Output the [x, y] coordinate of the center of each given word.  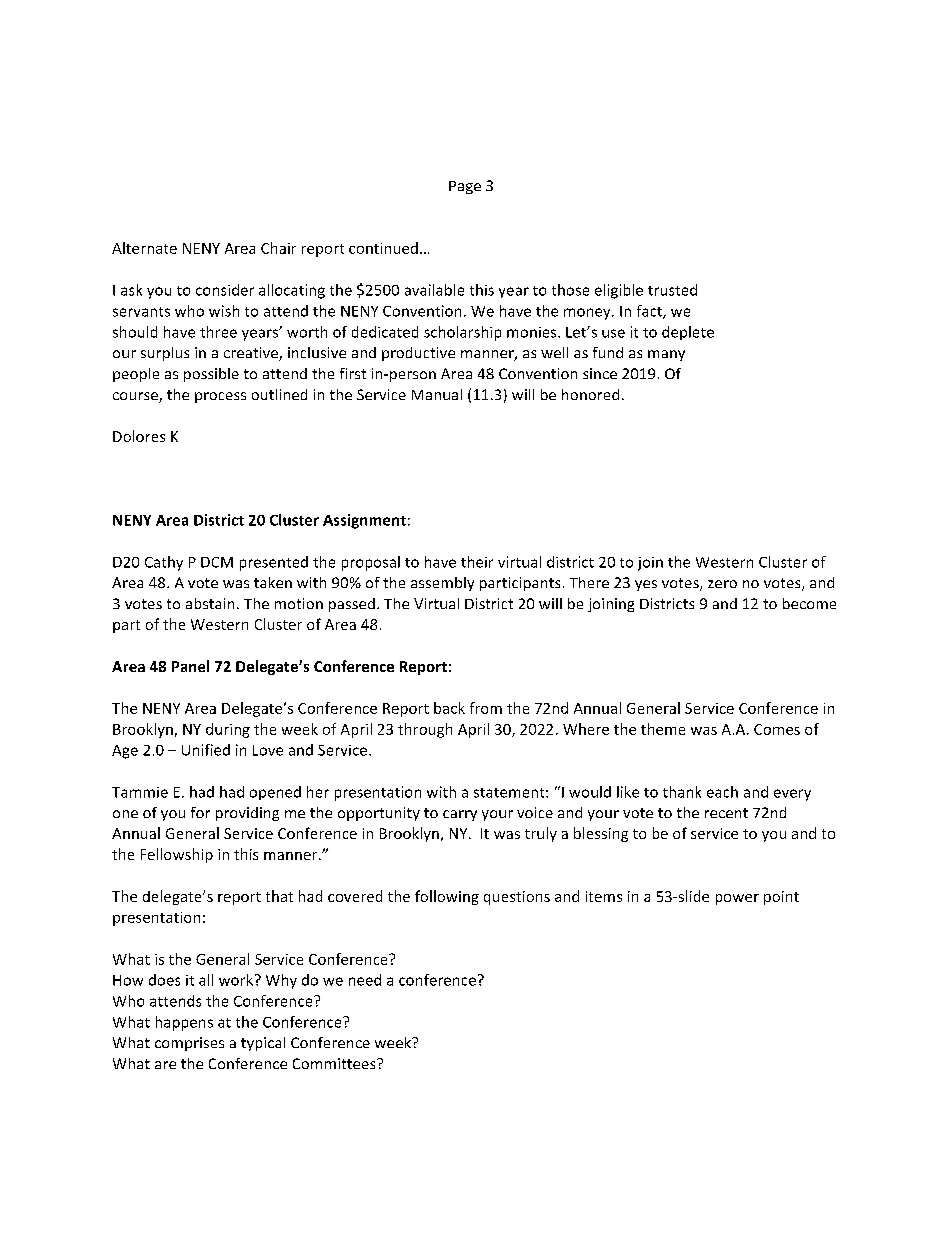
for [200, 812]
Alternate [144, 248]
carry [460, 815]
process [220, 397]
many [666, 355]
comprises [189, 1044]
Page [465, 187]
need [365, 980]
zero [722, 584]
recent [726, 813]
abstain [210, 603]
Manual [437, 394]
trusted [672, 290]
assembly [442, 584]
